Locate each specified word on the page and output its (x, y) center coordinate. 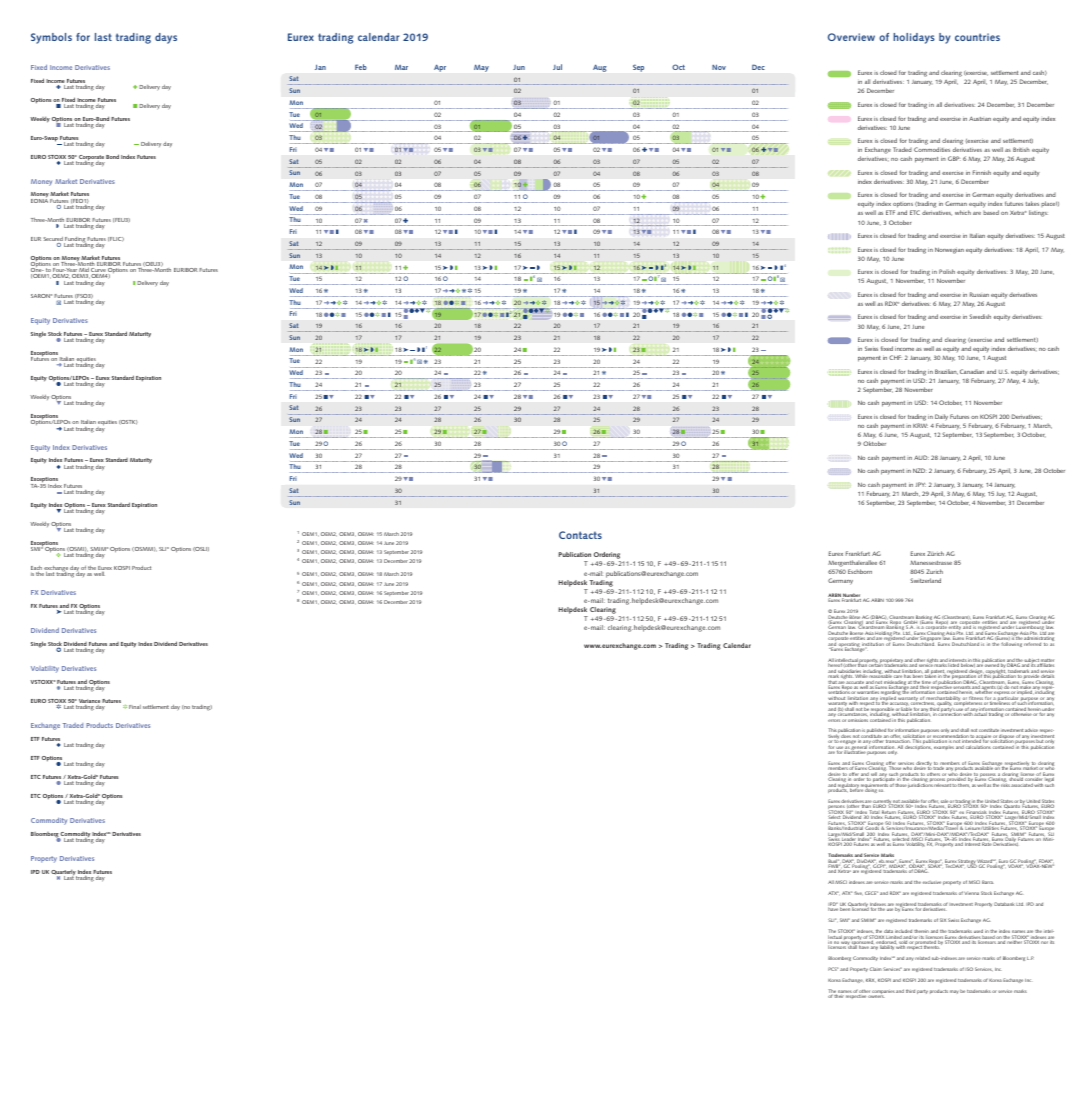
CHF (895, 357)
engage (848, 742)
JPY (921, 484)
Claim (876, 969)
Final (135, 707)
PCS (833, 969)
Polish (947, 271)
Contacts (580, 535)
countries (977, 37)
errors (834, 720)
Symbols (51, 38)
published (877, 732)
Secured (54, 240)
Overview (851, 37)
